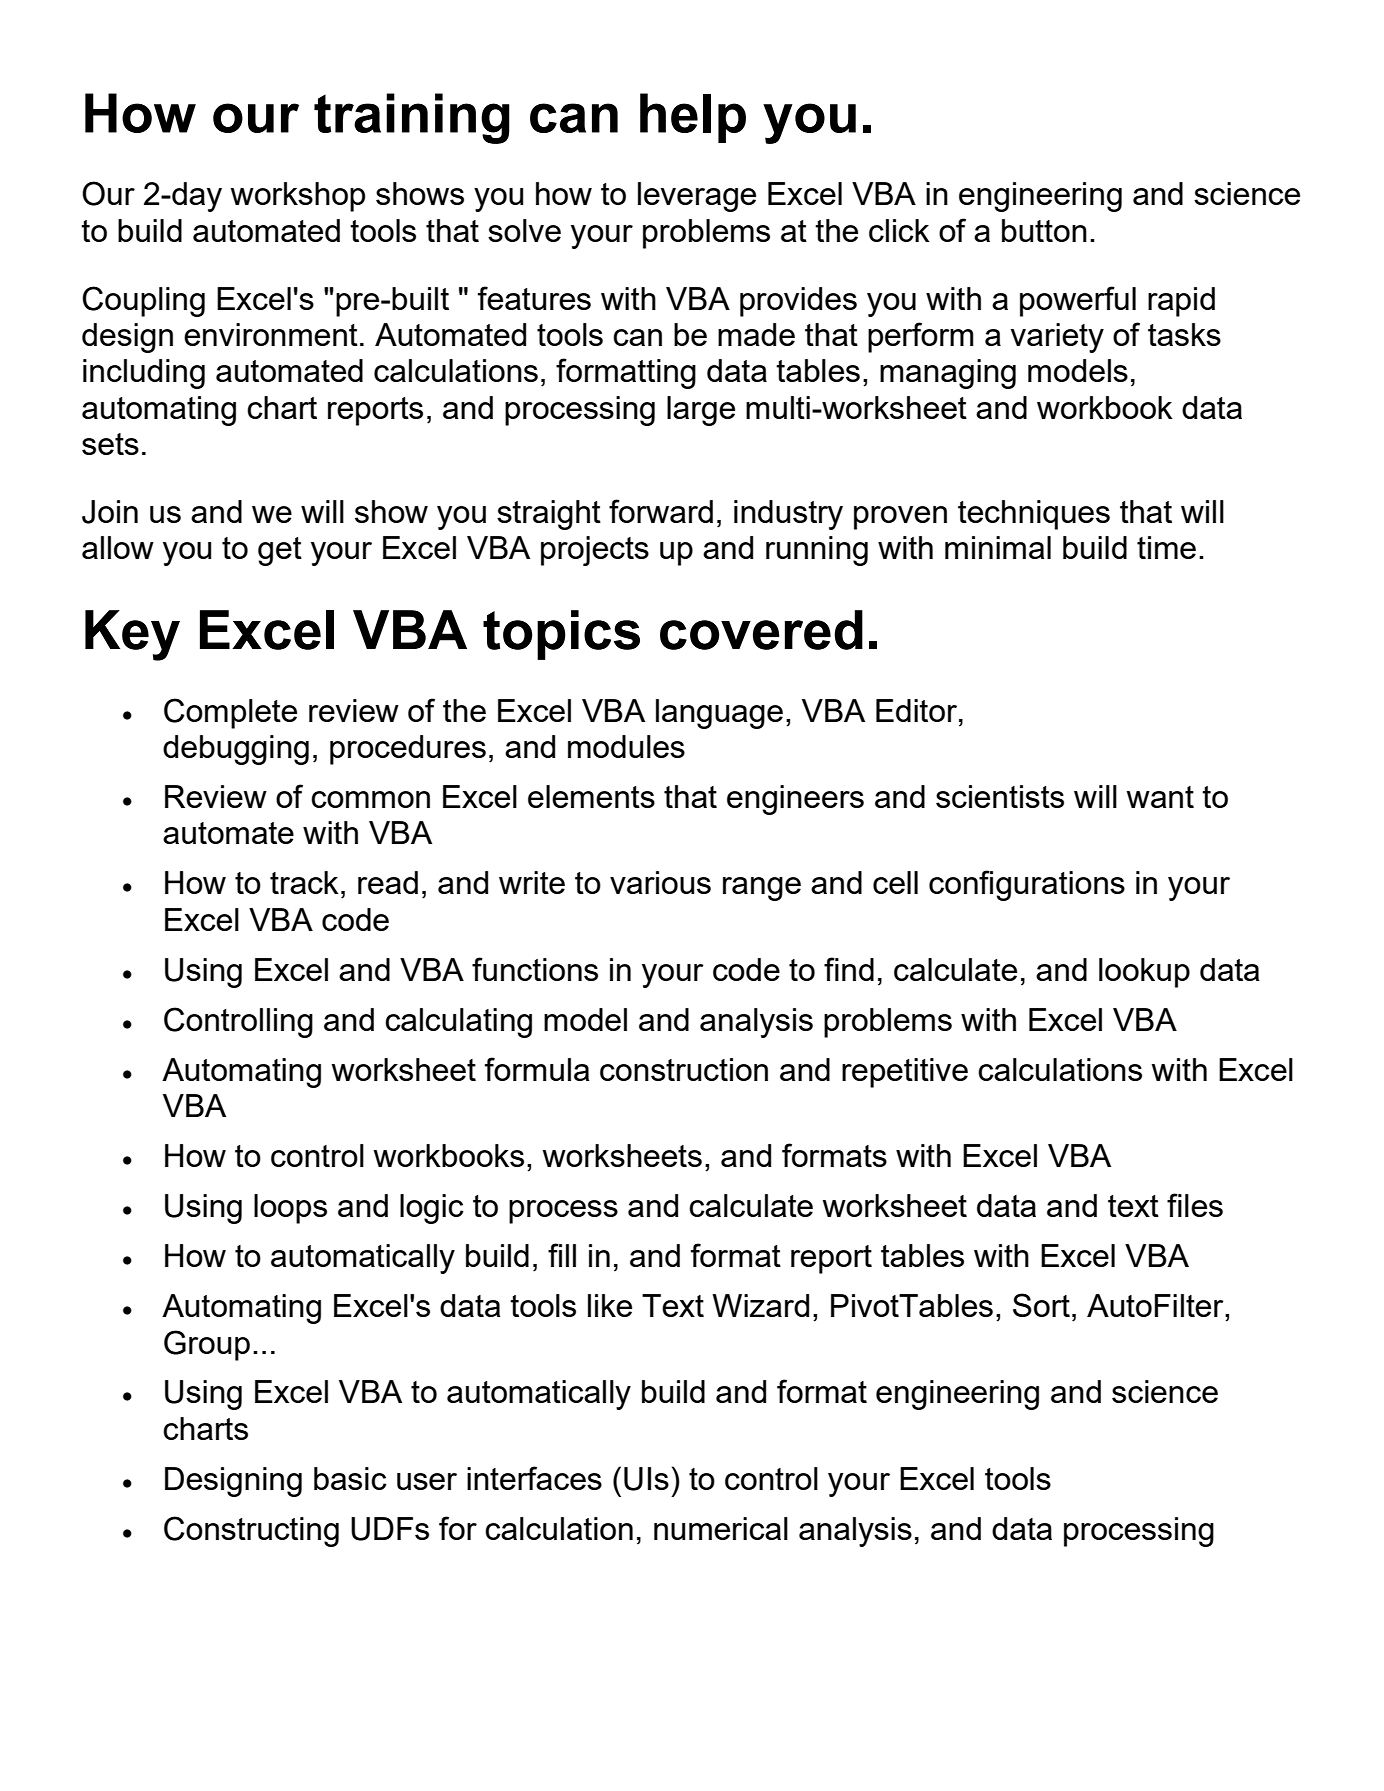 Image resolution: width=1384 pixels, height=1791 pixels. I want to click on track, so click(304, 882).
